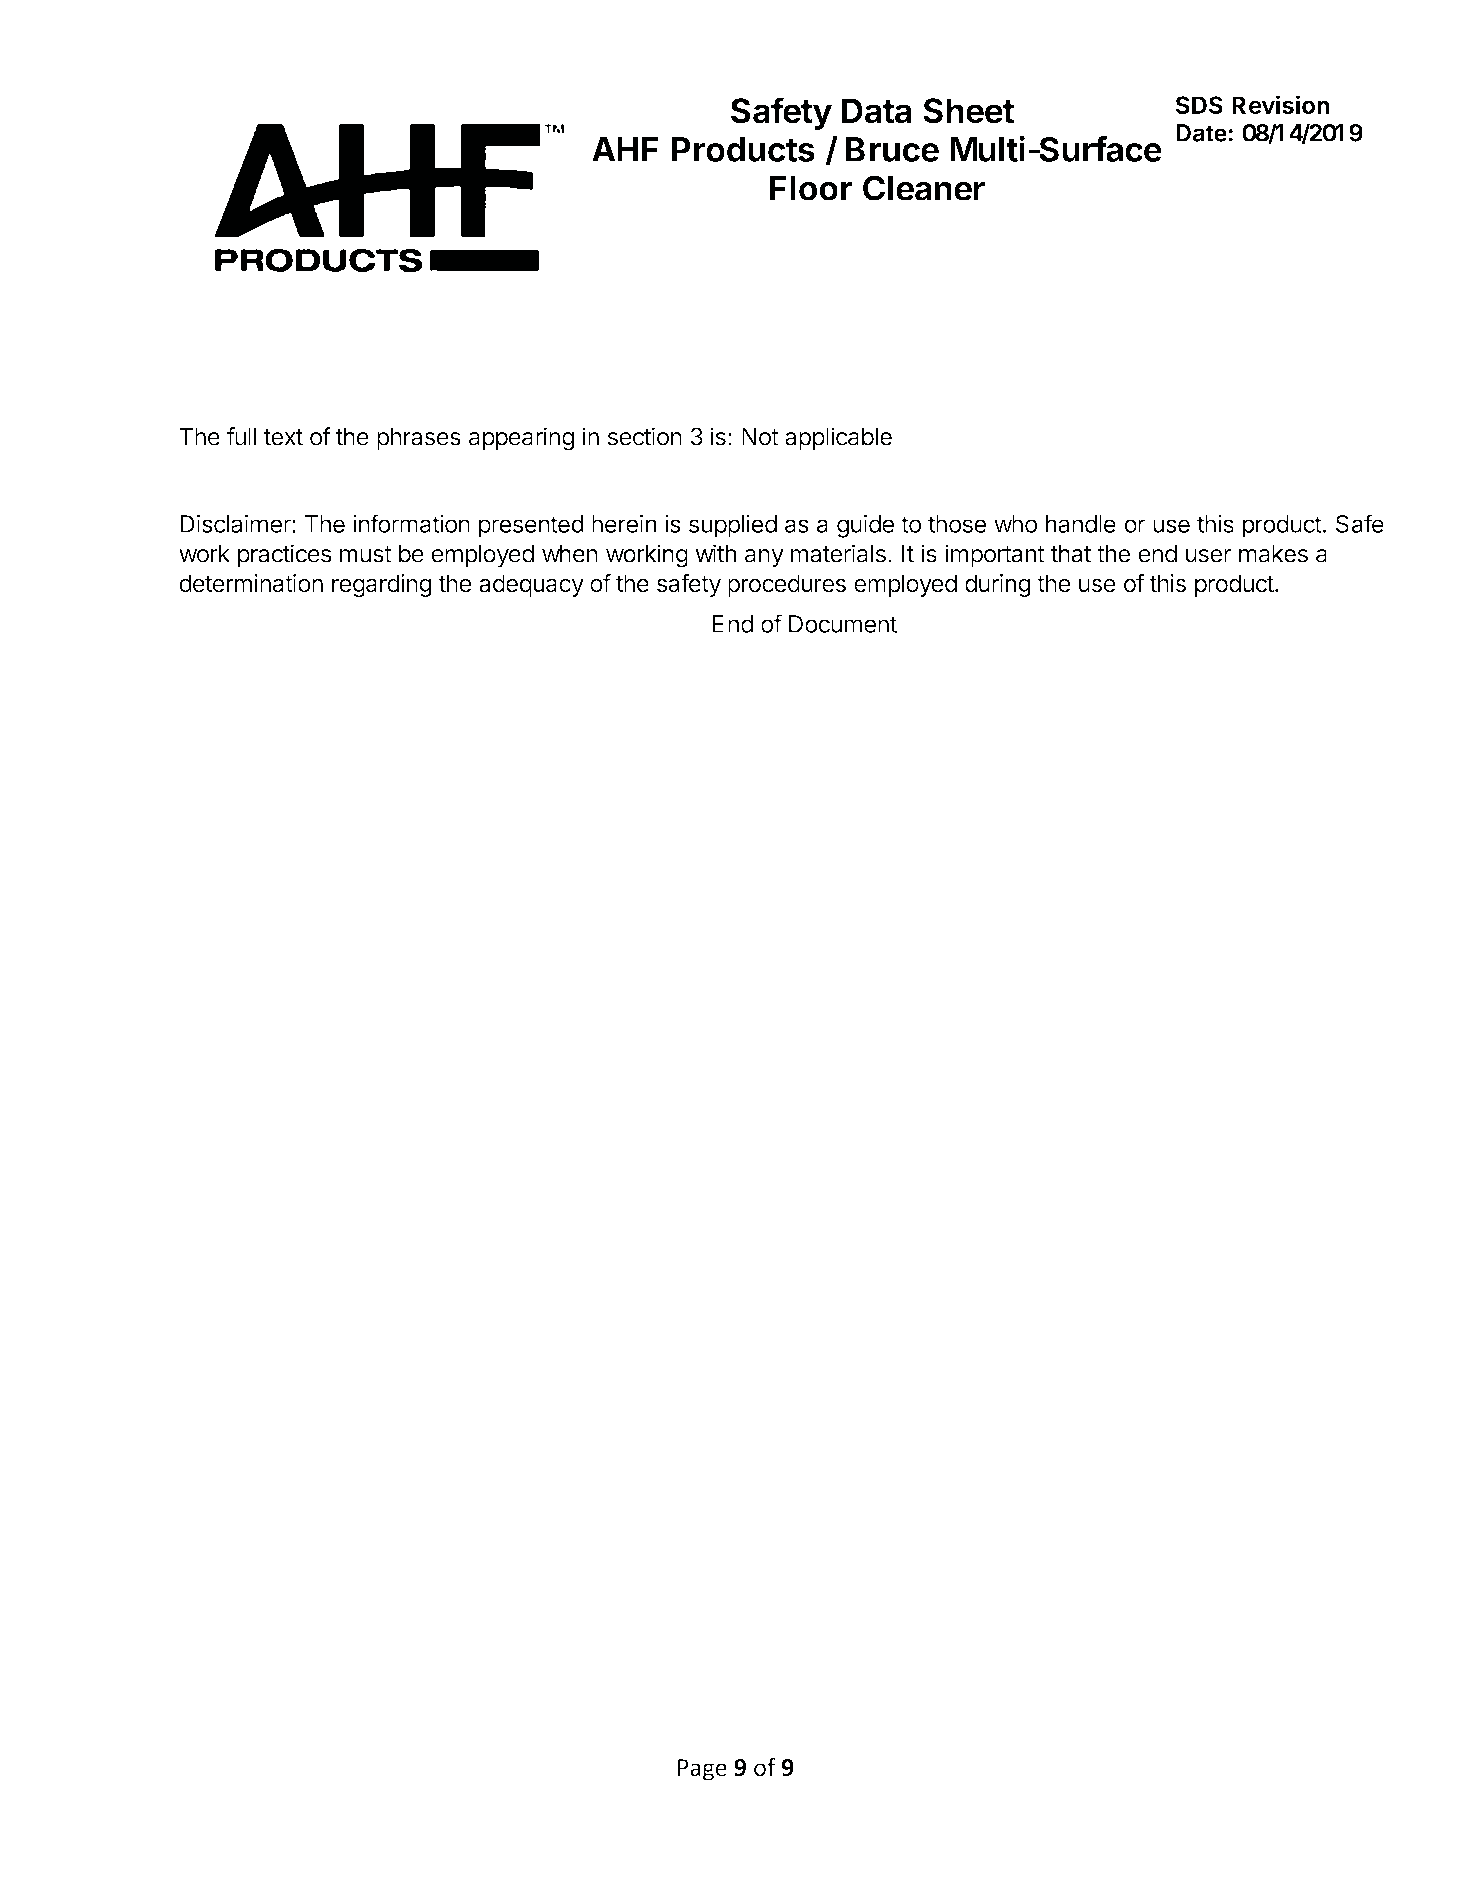 The image size is (1470, 1902). Describe the element at coordinates (843, 624) in the page. I see `Document` at that location.
